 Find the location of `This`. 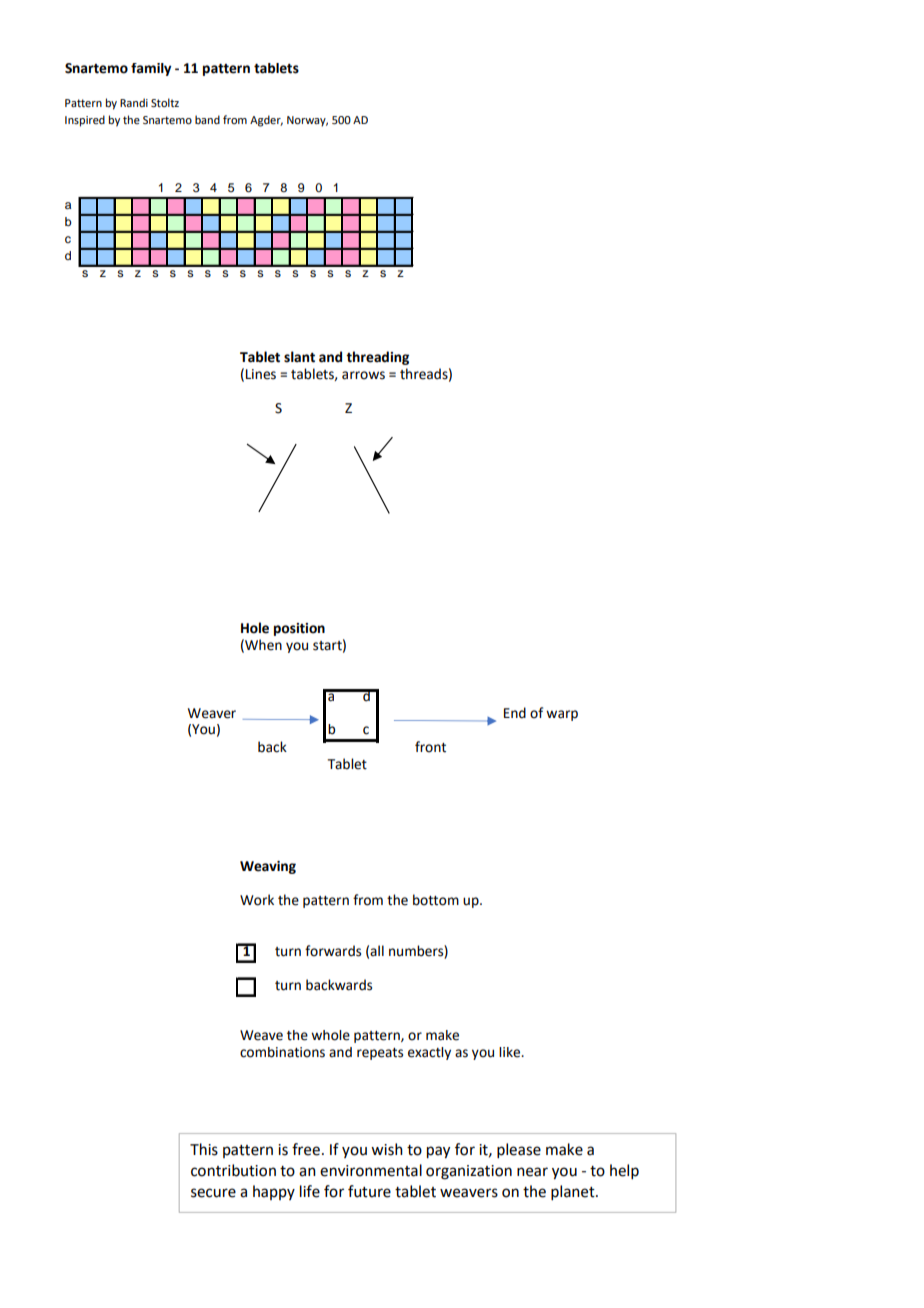

This is located at coordinates (204, 1149).
